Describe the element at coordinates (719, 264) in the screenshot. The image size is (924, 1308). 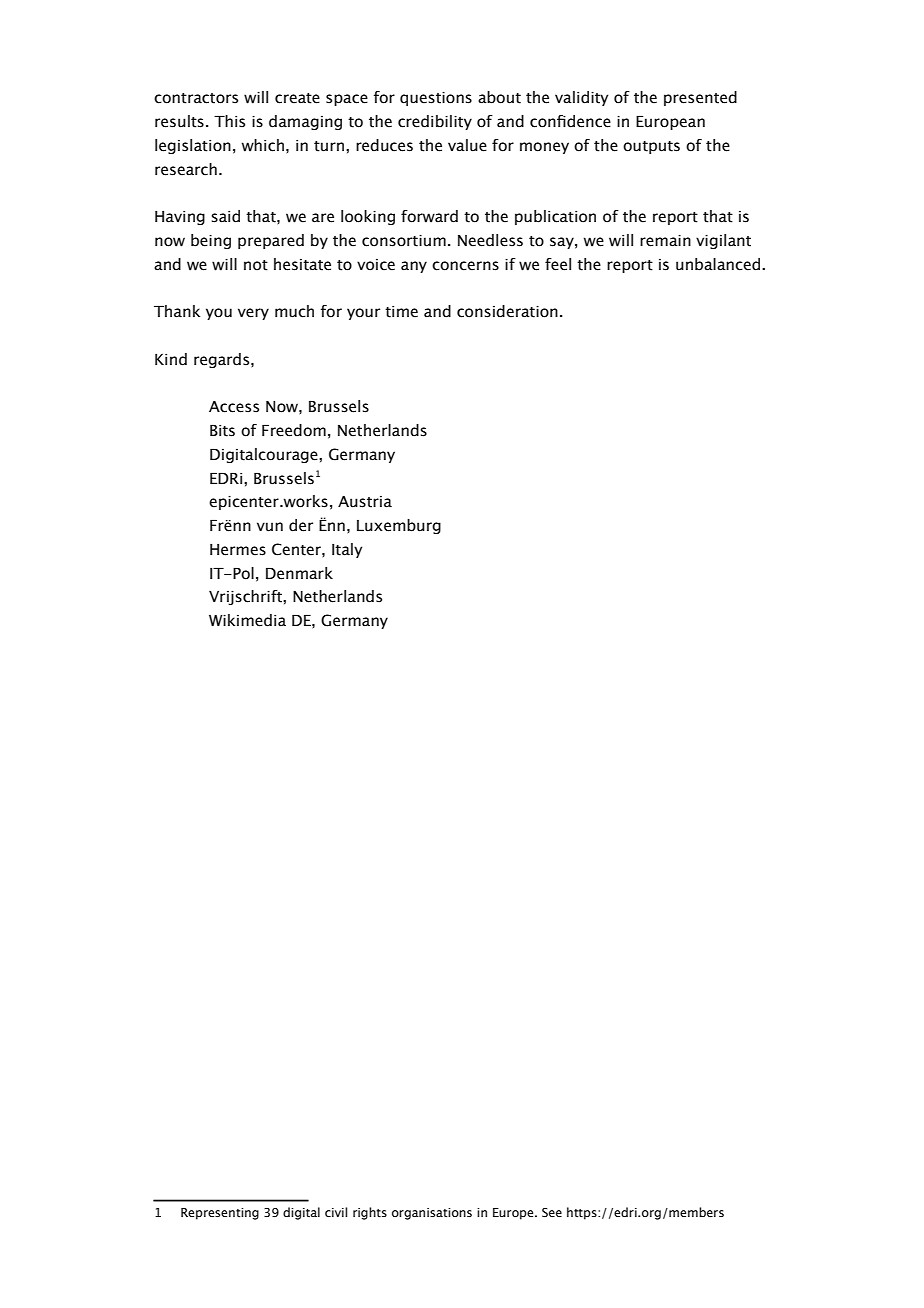
I see `unbalanced` at that location.
